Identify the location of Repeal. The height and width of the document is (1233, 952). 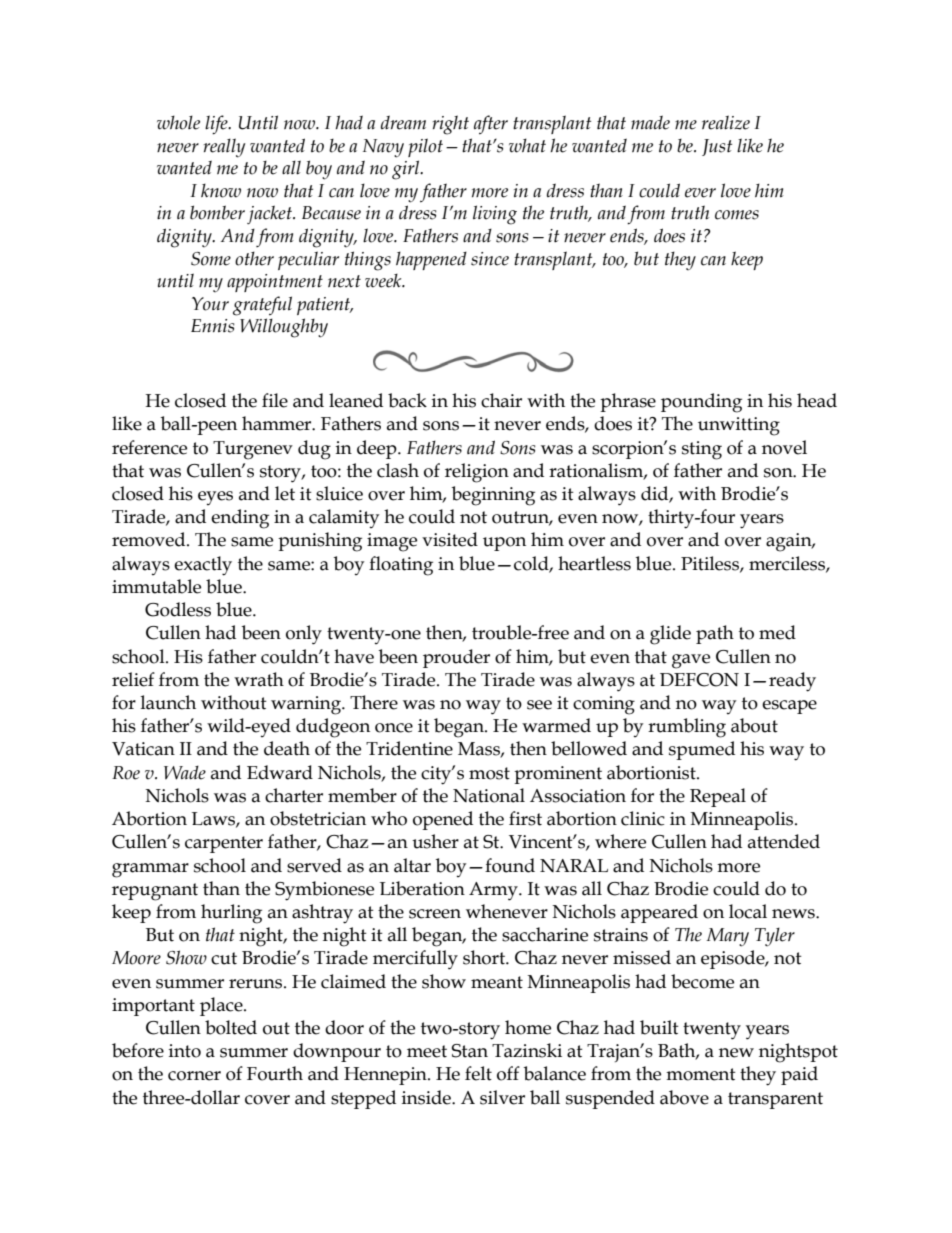
(718, 797).
